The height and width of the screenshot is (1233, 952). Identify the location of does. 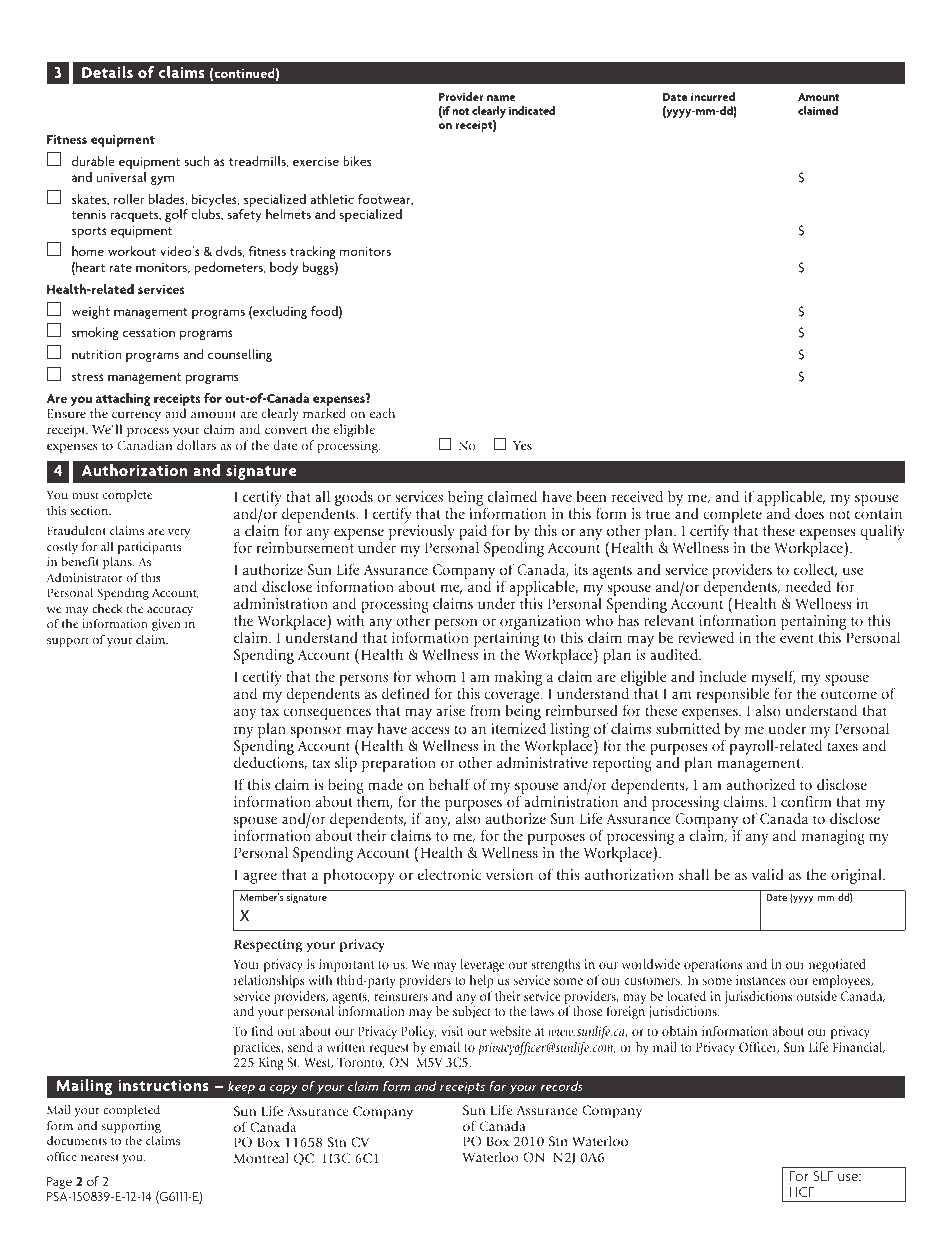
(809, 513).
